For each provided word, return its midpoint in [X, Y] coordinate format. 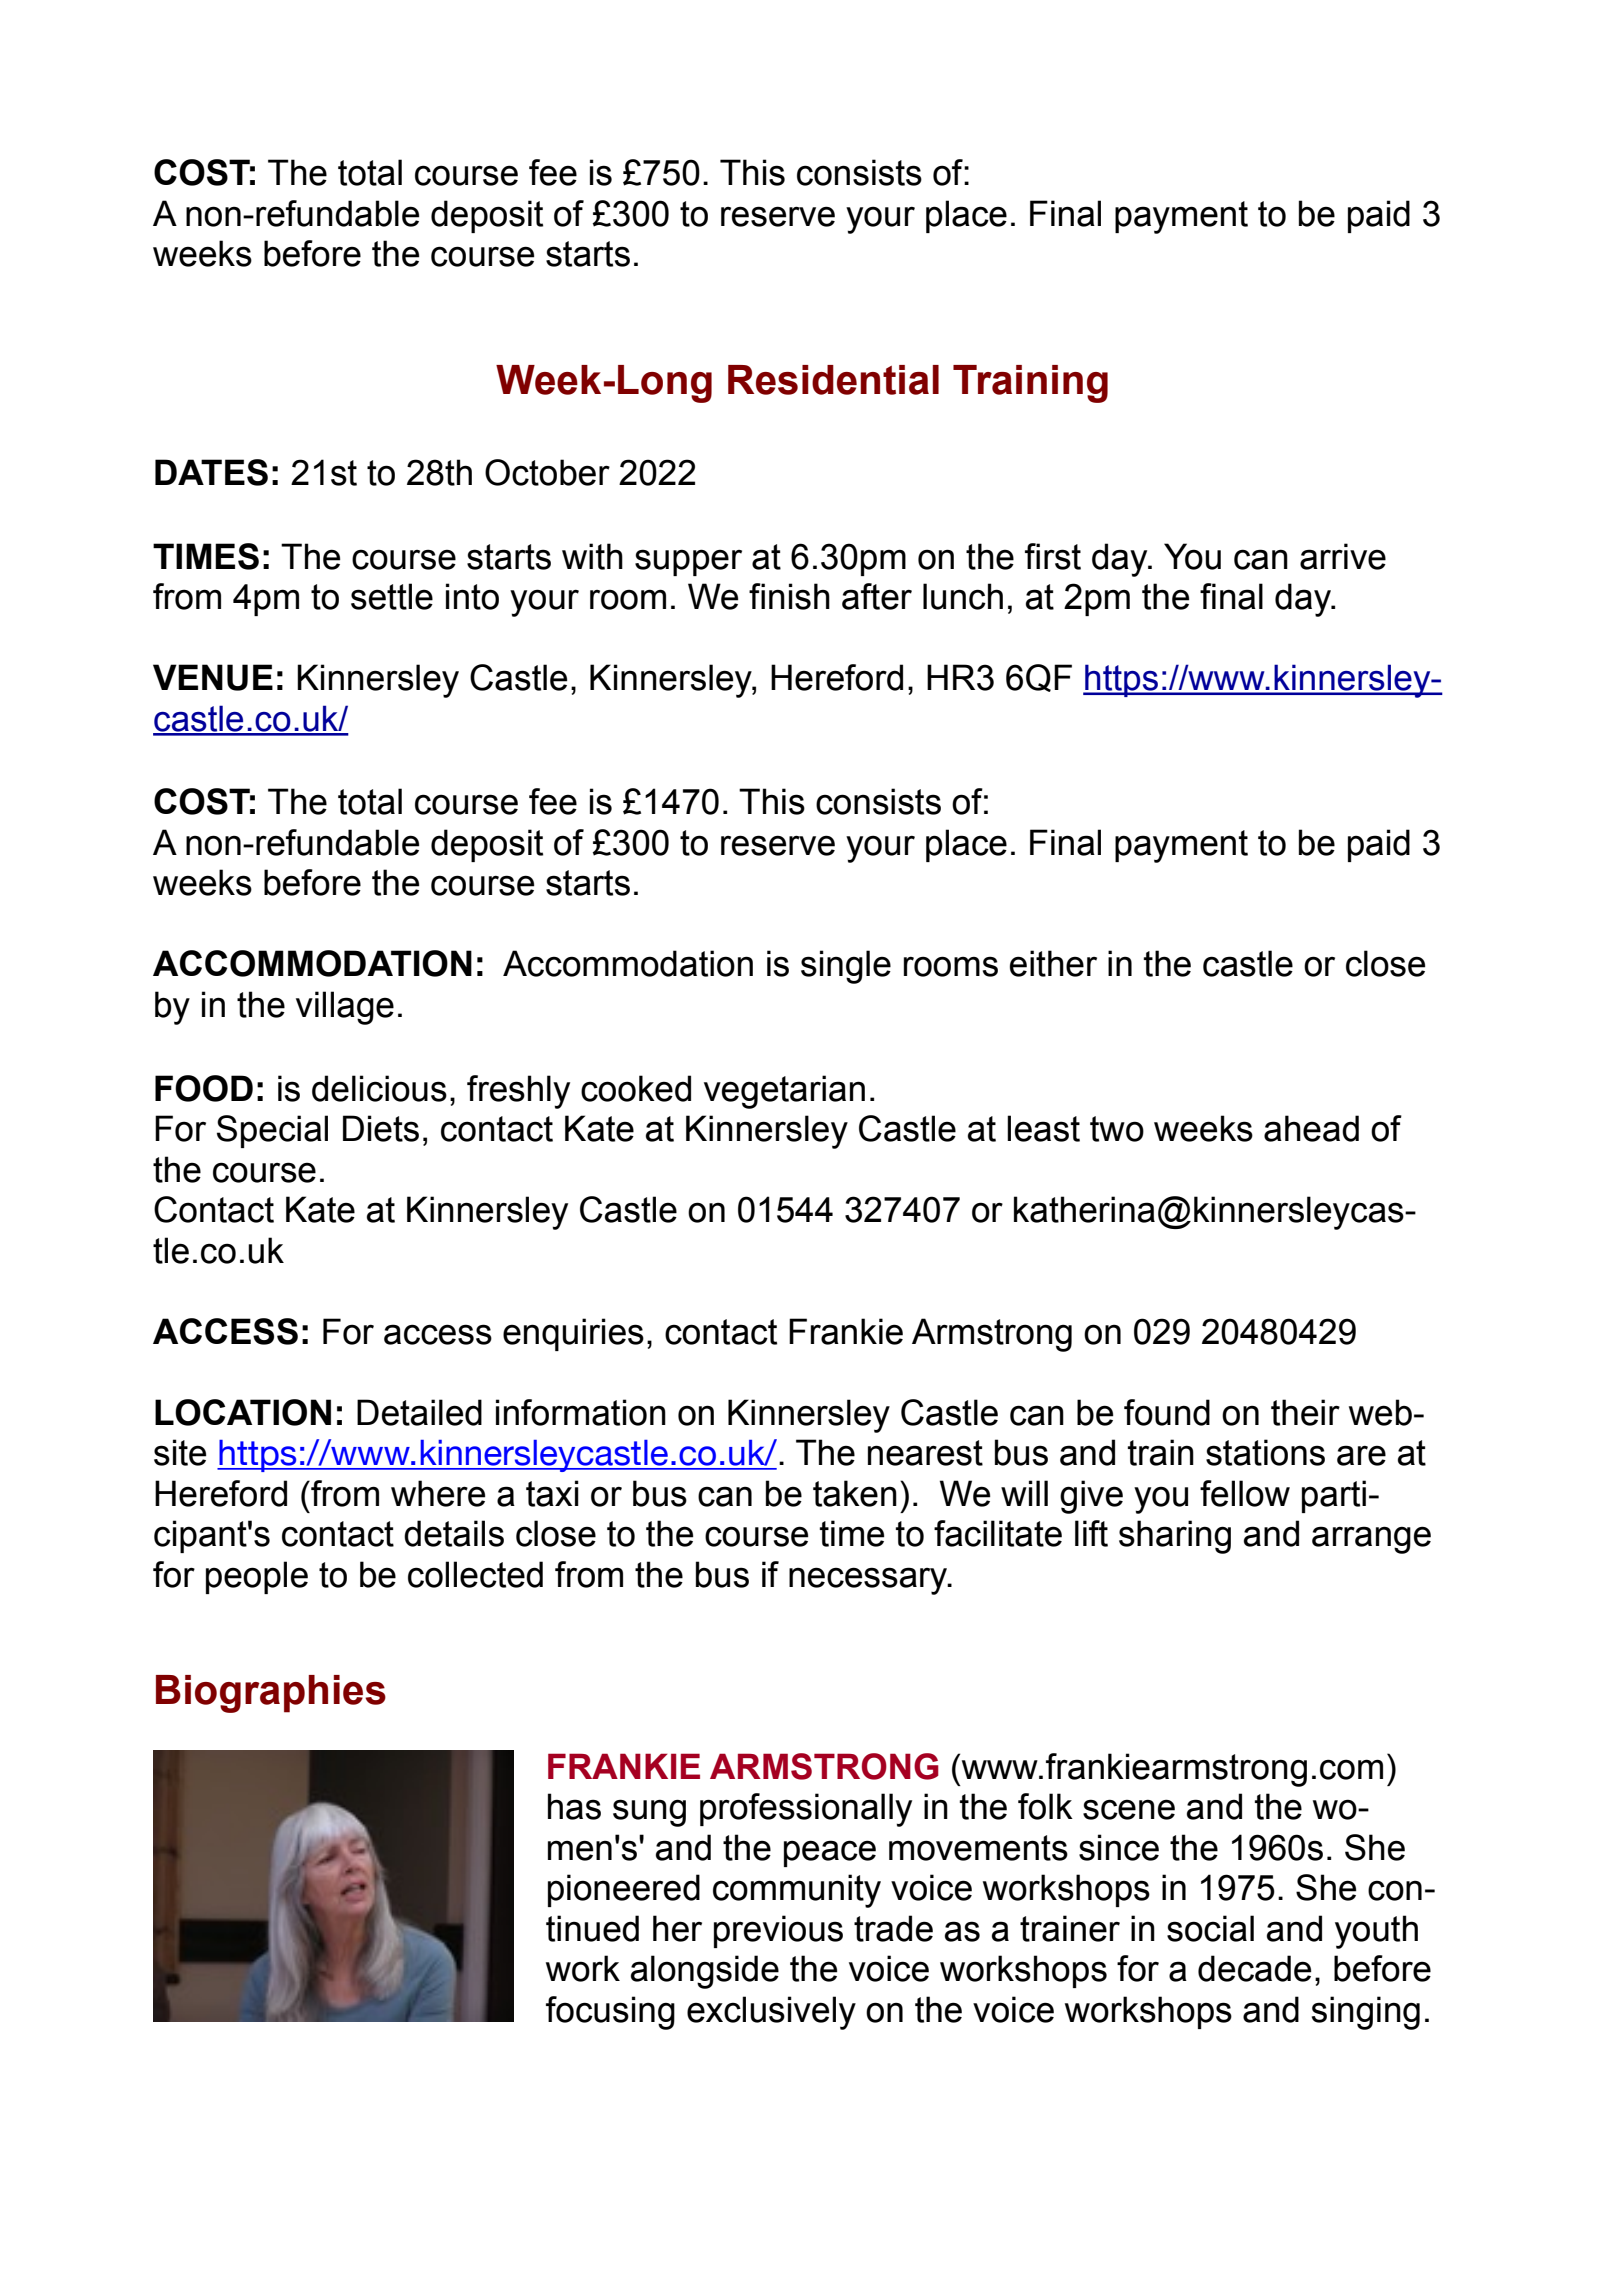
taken [855, 1493]
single [846, 967]
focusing [610, 2013]
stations [1265, 1452]
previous [778, 1931]
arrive [1343, 556]
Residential [833, 380]
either [1053, 963]
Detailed [419, 1412]
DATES [211, 472]
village [345, 1008]
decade [1254, 1968]
